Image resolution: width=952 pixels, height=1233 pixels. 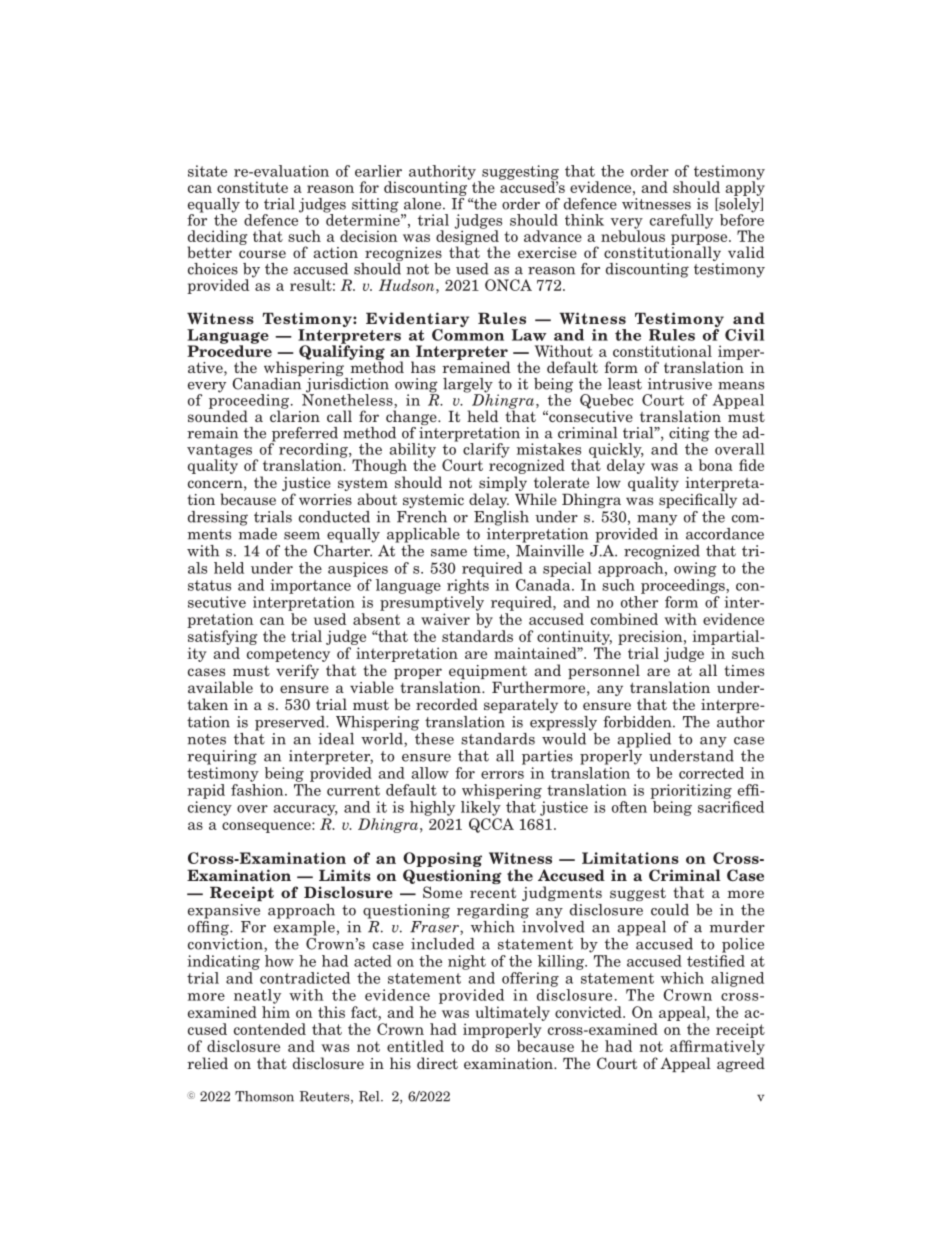 I want to click on competency, so click(x=288, y=655).
